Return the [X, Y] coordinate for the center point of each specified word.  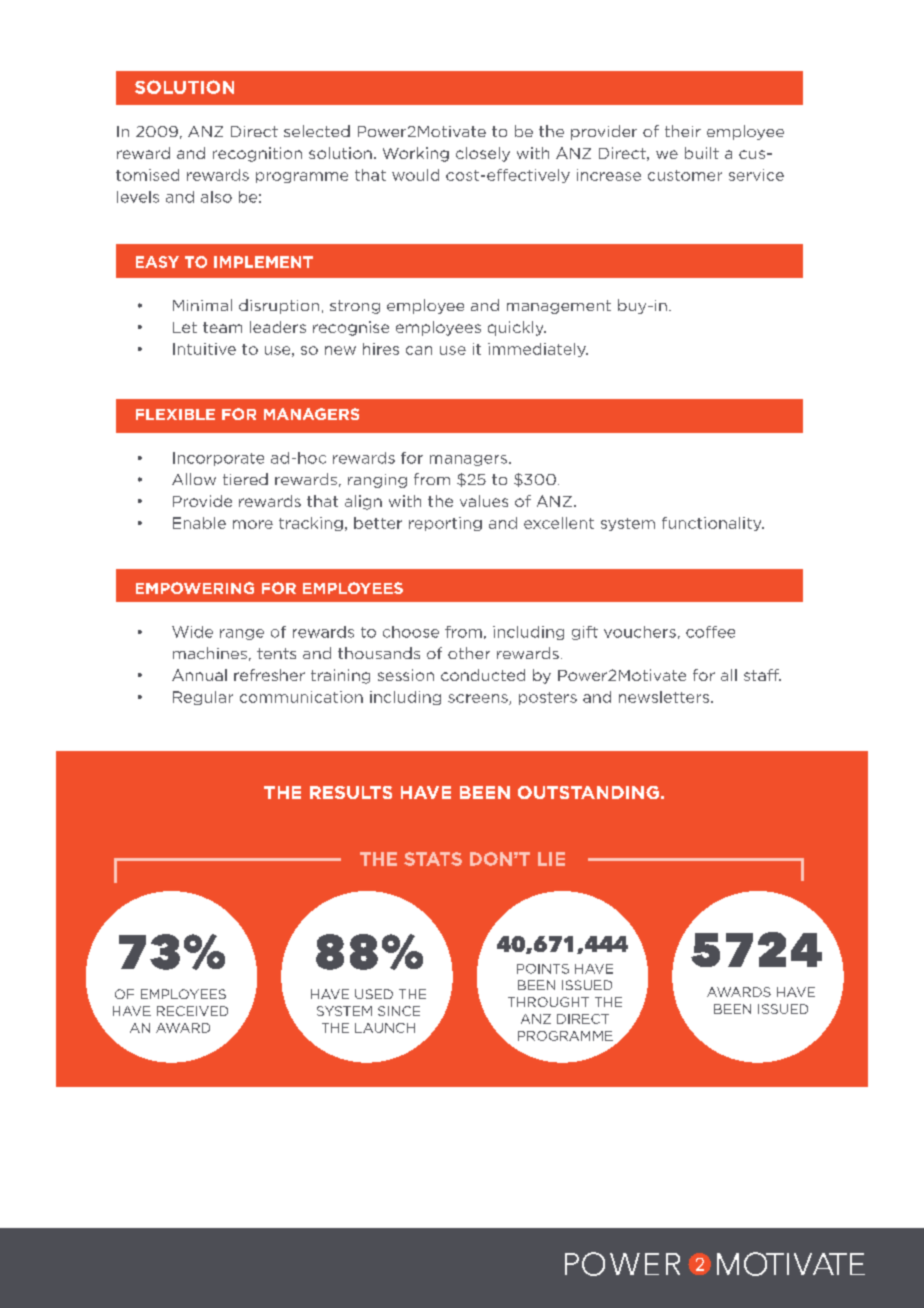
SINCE [399, 1011]
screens [479, 699]
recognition [257, 154]
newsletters [665, 697]
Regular [203, 698]
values [484, 501]
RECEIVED [192, 1011]
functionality [713, 524]
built [702, 153]
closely [483, 154]
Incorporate [218, 459]
